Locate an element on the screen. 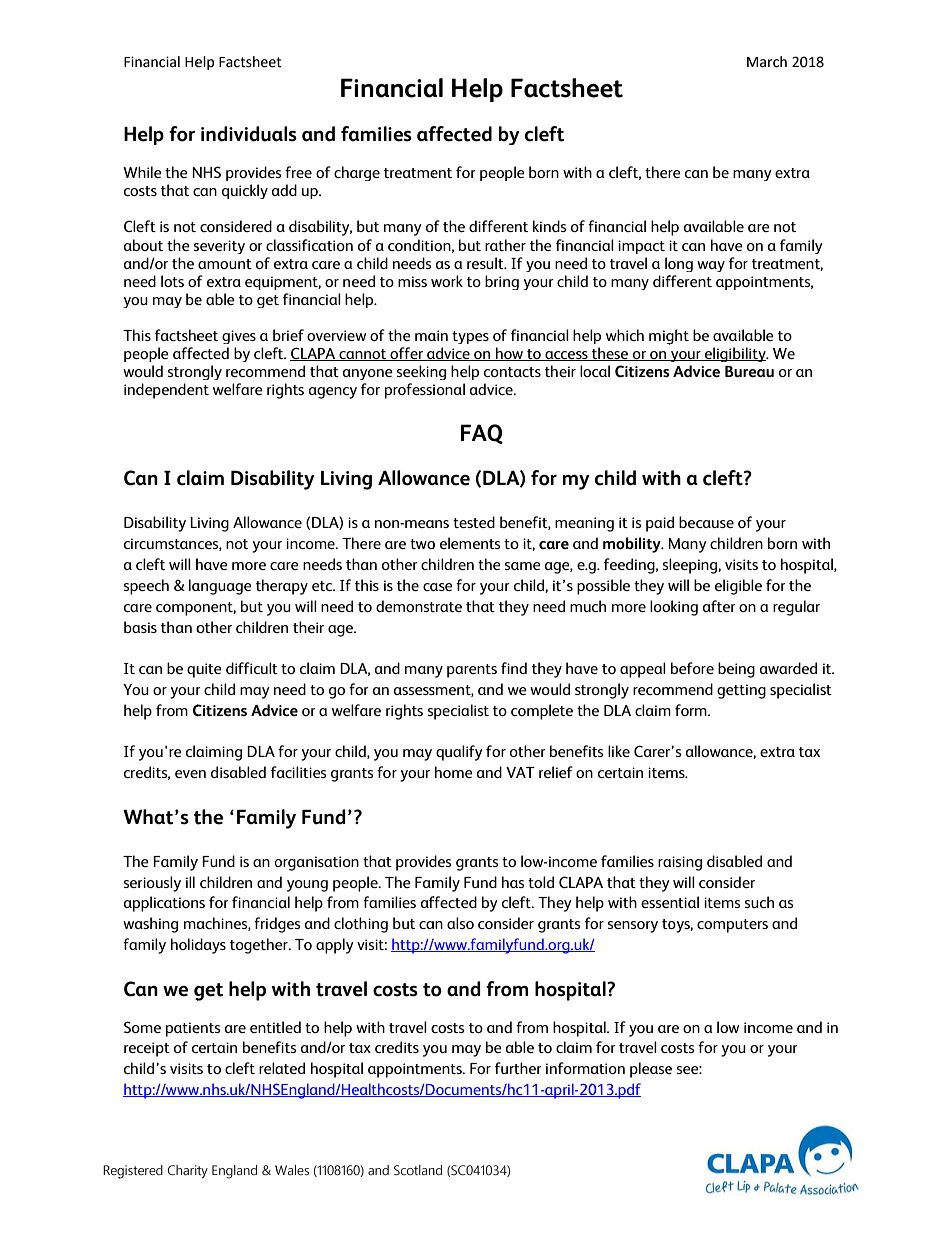 The width and height of the screenshot is (952, 1233). than is located at coordinates (176, 627).
